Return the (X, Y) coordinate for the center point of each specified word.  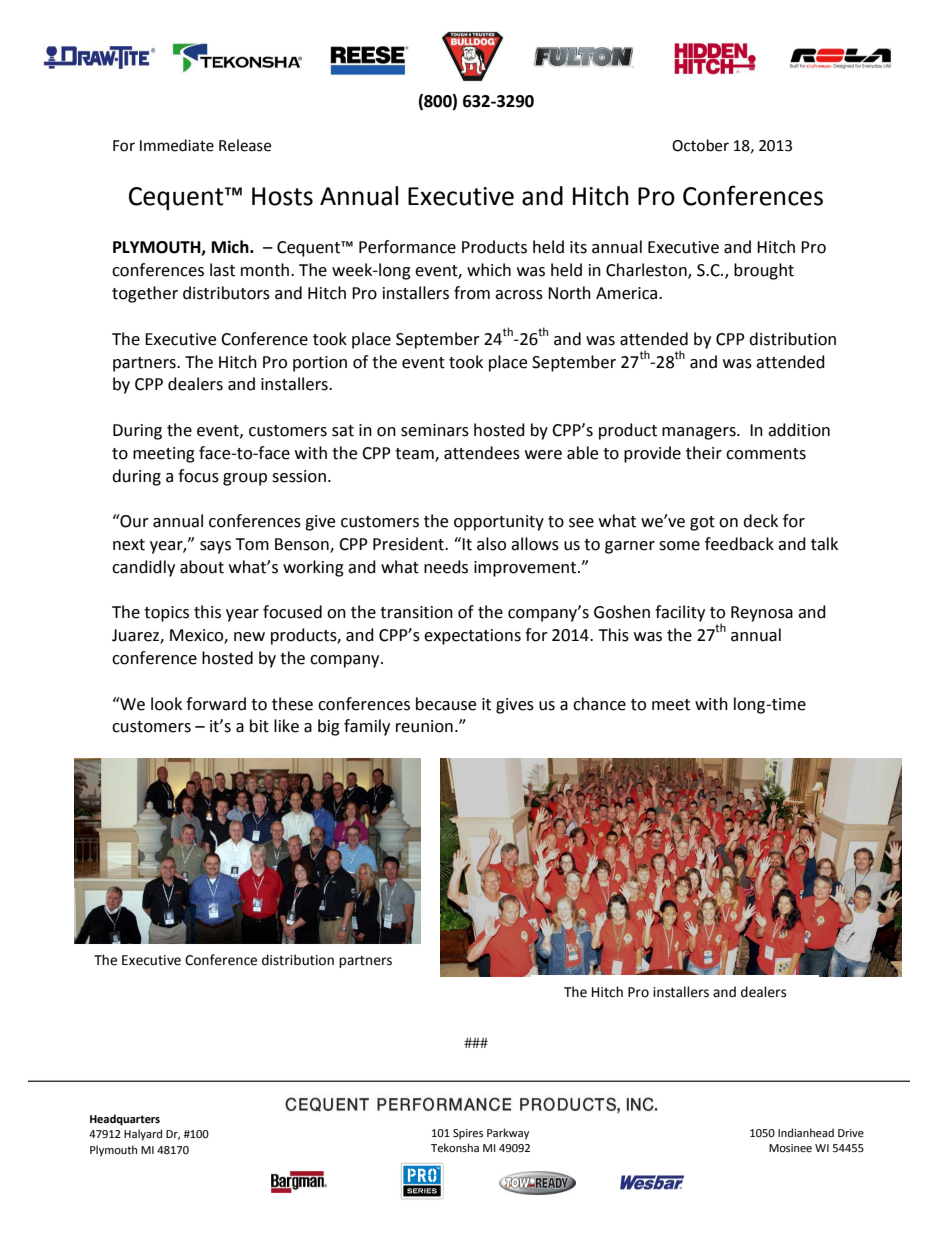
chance (599, 704)
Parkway (508, 1134)
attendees (482, 453)
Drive (851, 1133)
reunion (424, 726)
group (245, 479)
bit (259, 726)
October (700, 145)
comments (766, 454)
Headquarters (125, 1120)
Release (245, 145)
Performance (407, 247)
